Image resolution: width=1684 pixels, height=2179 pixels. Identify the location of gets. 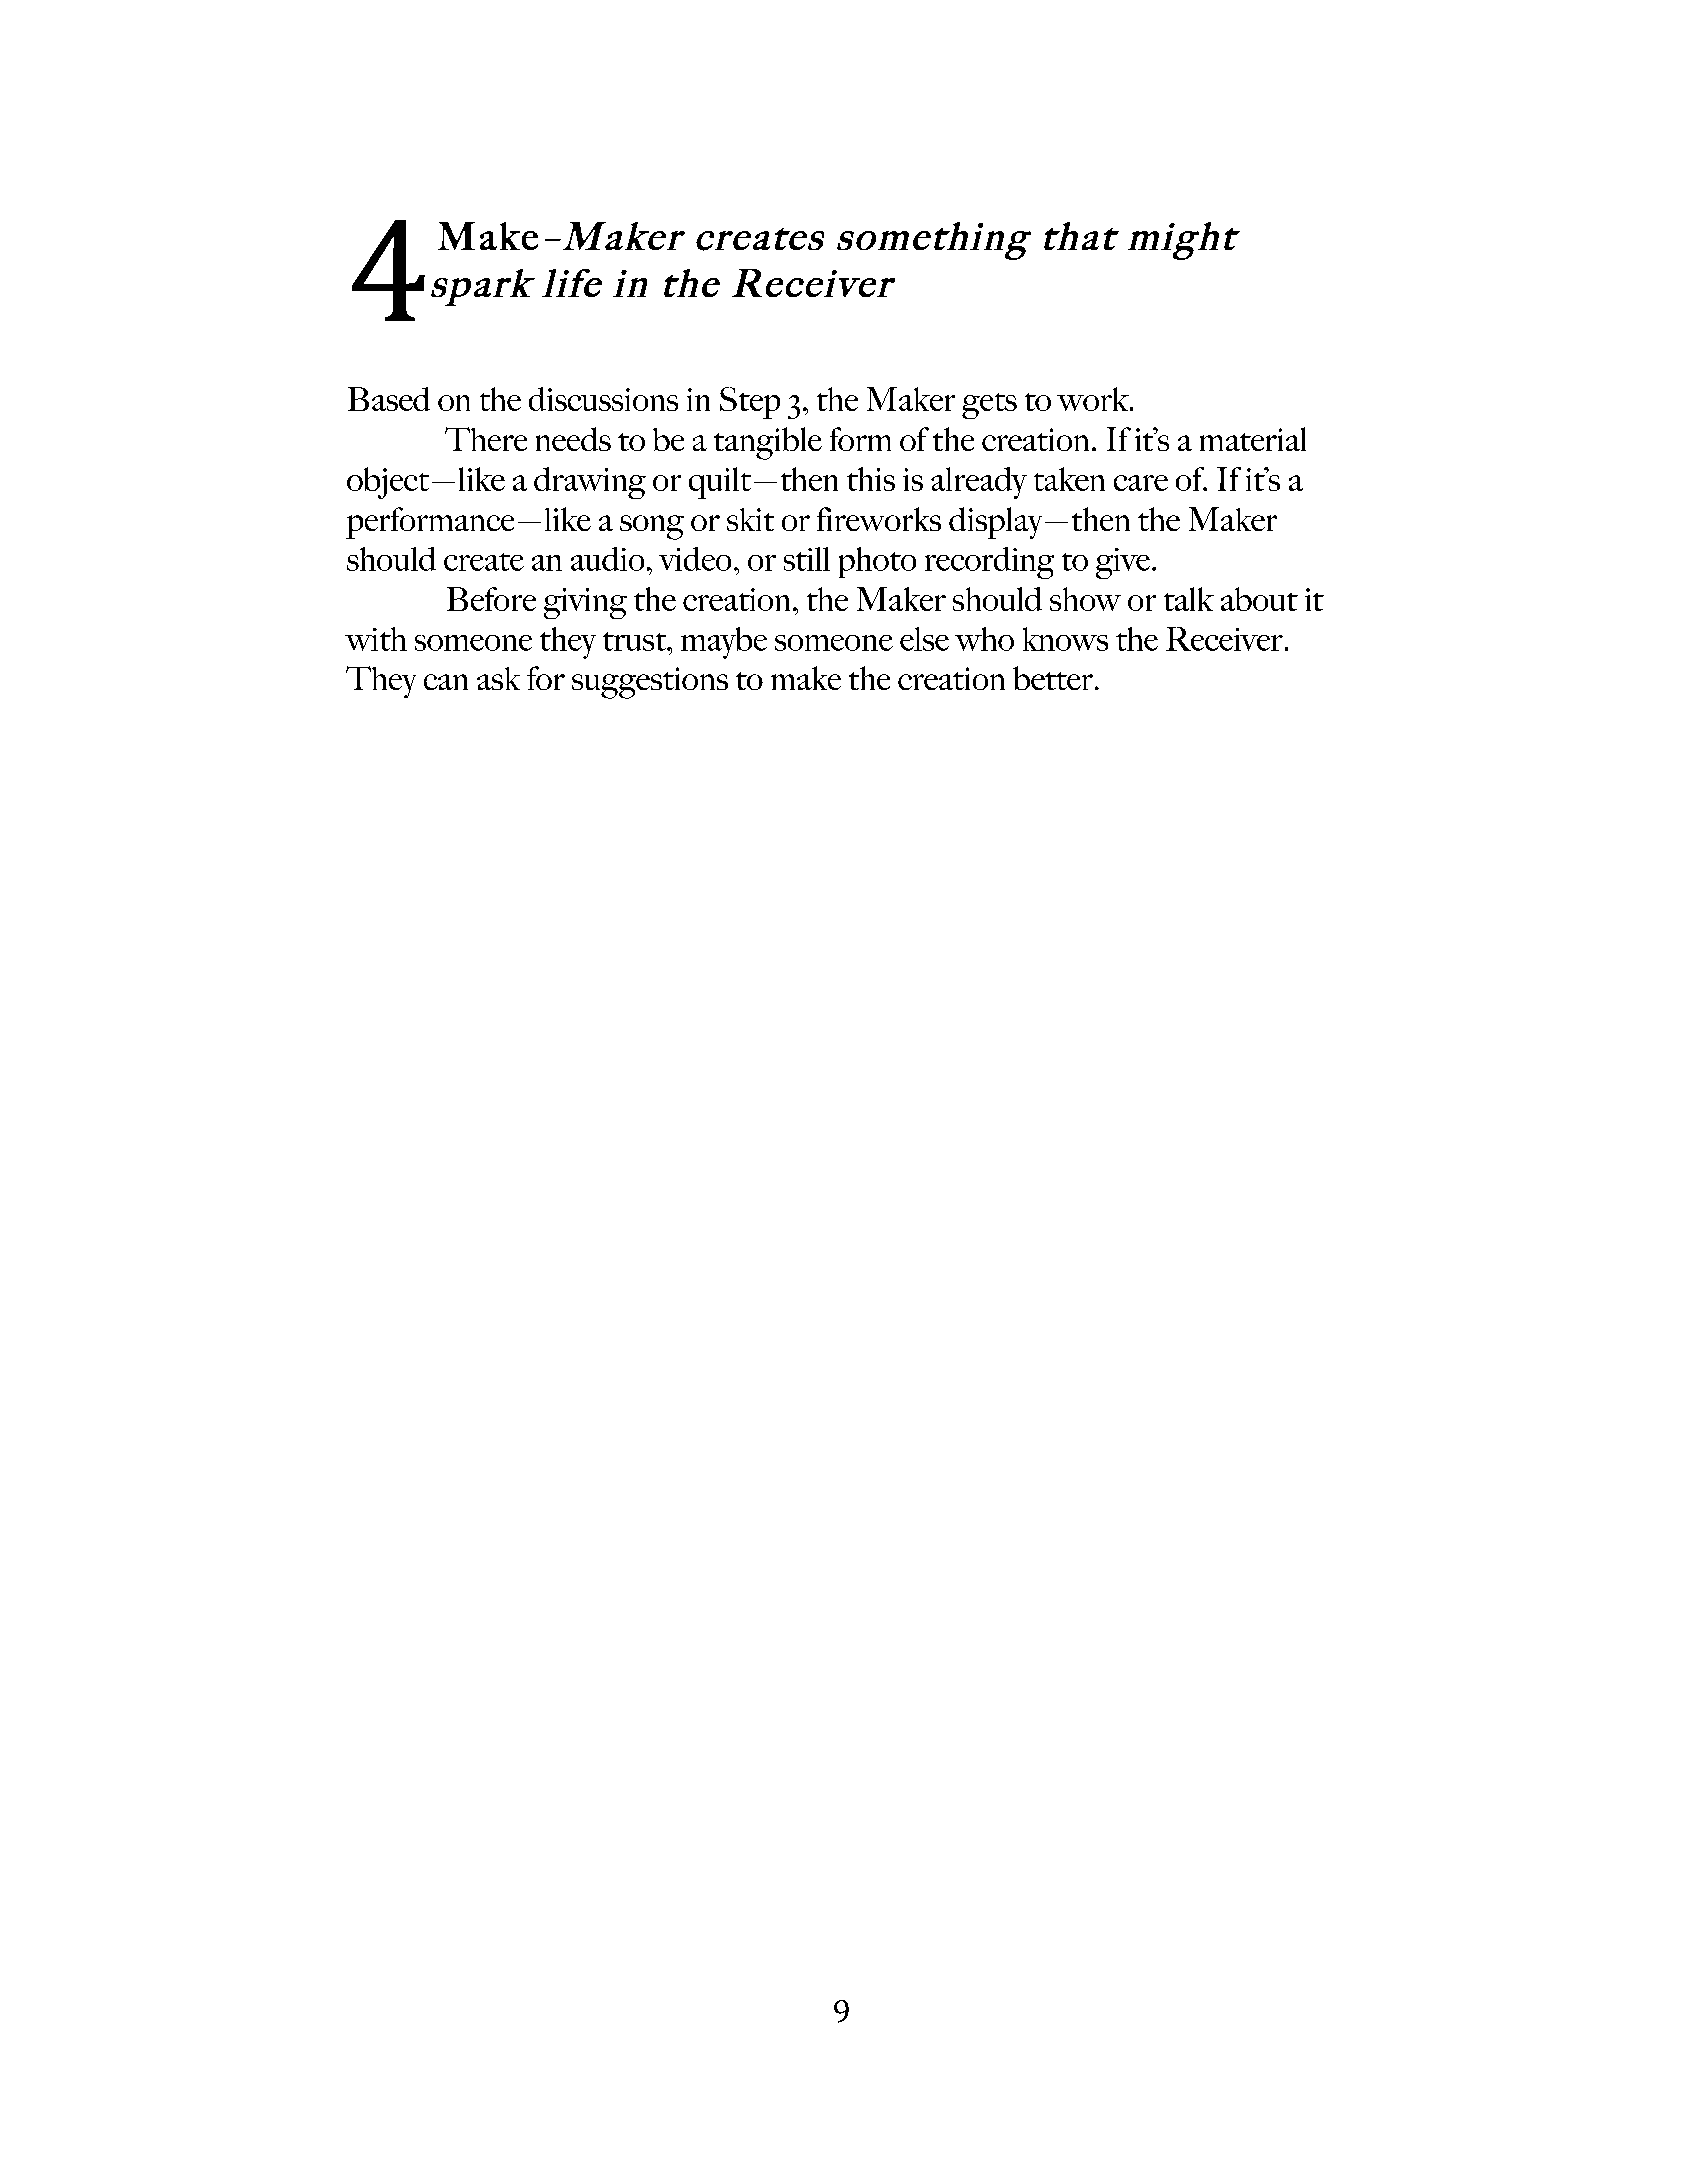
(989, 406).
